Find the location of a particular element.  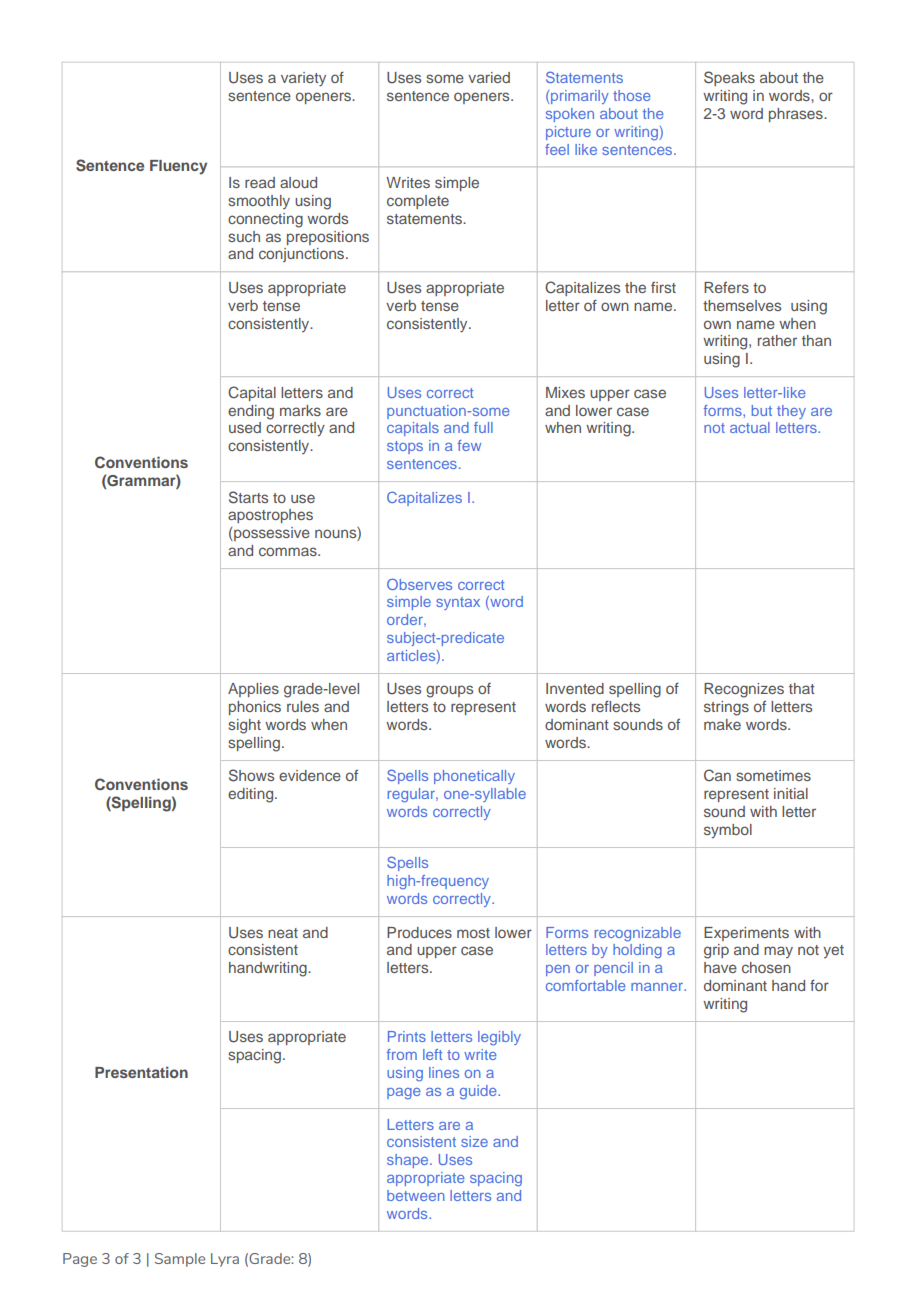

between is located at coordinates (416, 1195).
